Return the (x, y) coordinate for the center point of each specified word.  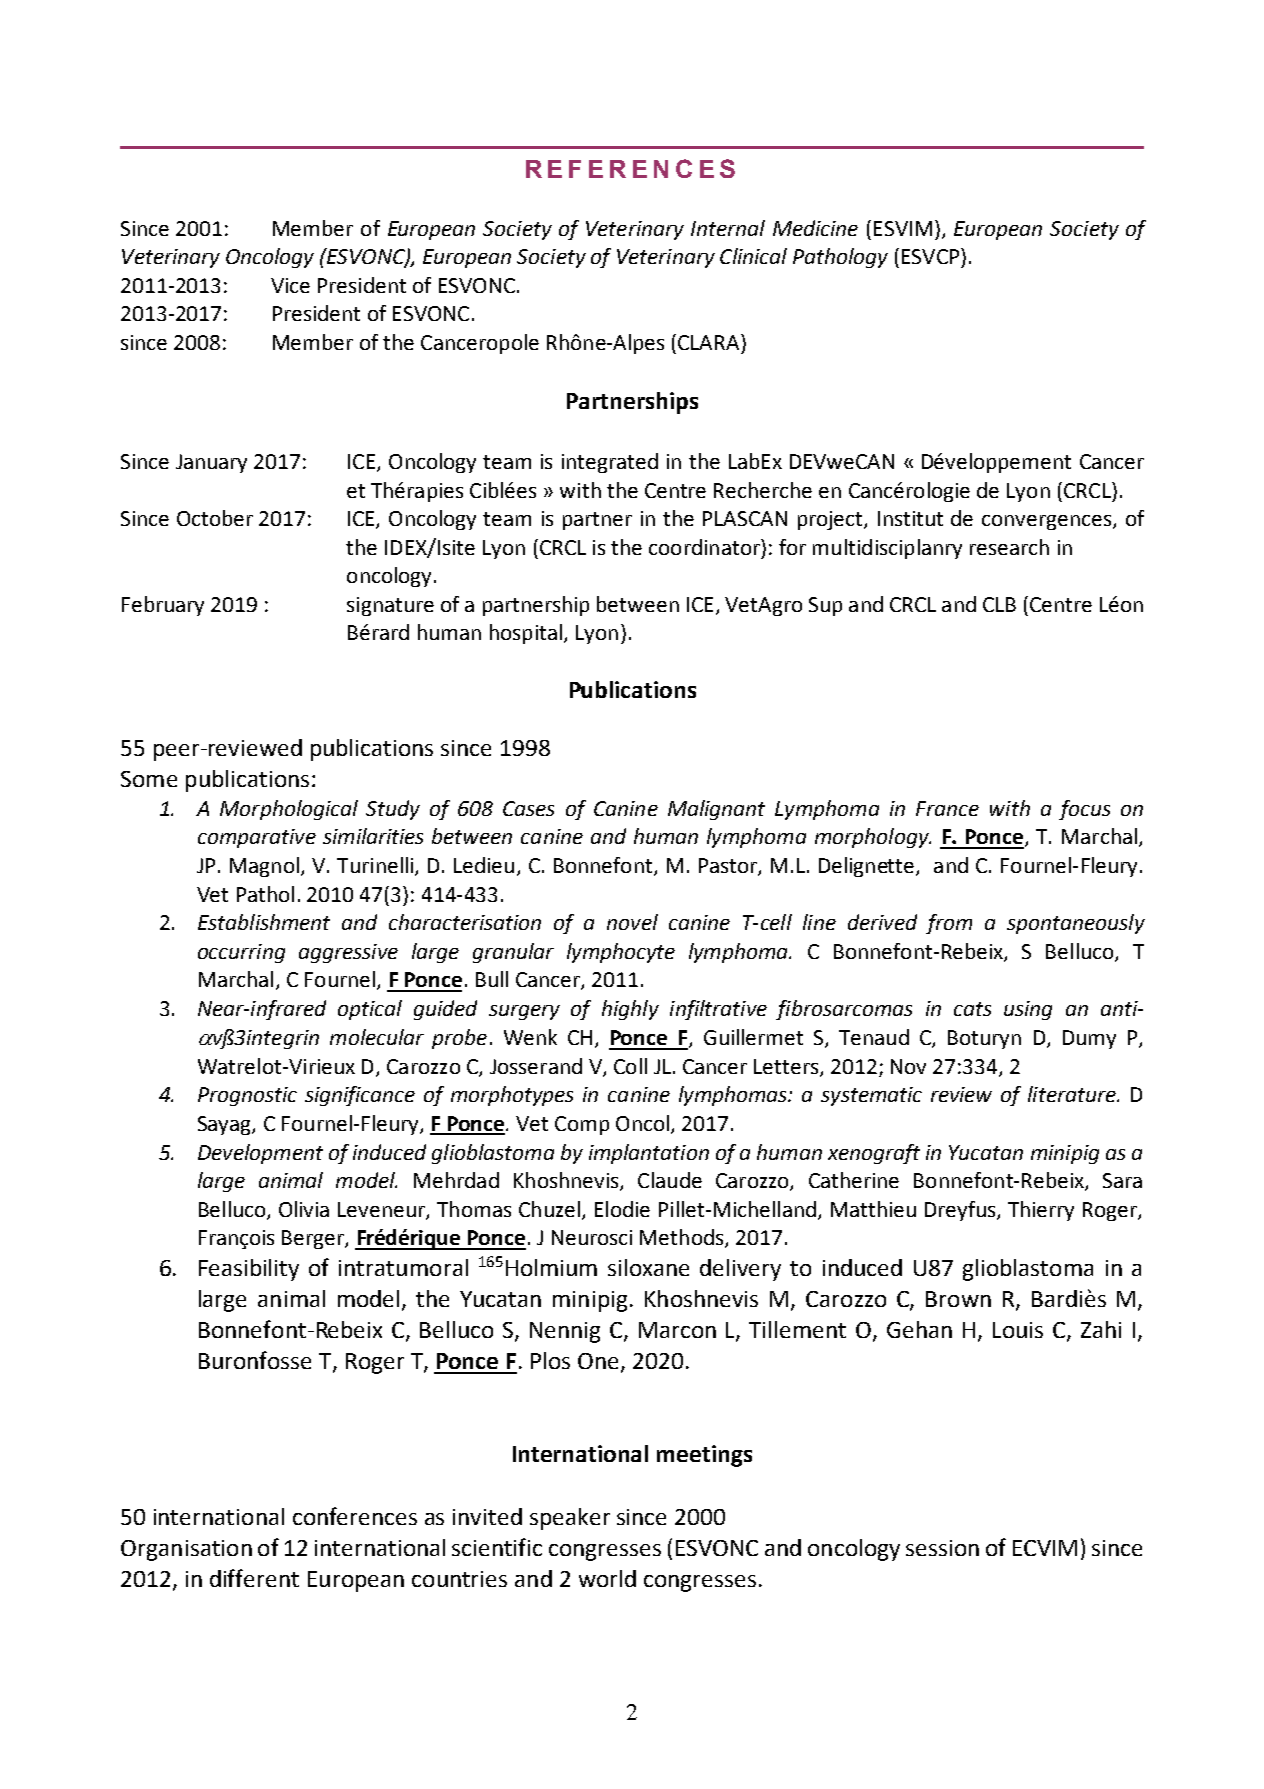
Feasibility (249, 1270)
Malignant (716, 810)
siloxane (648, 1267)
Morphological (289, 810)
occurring (241, 953)
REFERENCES (630, 168)
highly (630, 1010)
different (254, 1578)
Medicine (815, 228)
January (211, 463)
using (1028, 1010)
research (1009, 547)
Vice (290, 285)
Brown (958, 1299)
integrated (610, 463)
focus (1084, 810)
